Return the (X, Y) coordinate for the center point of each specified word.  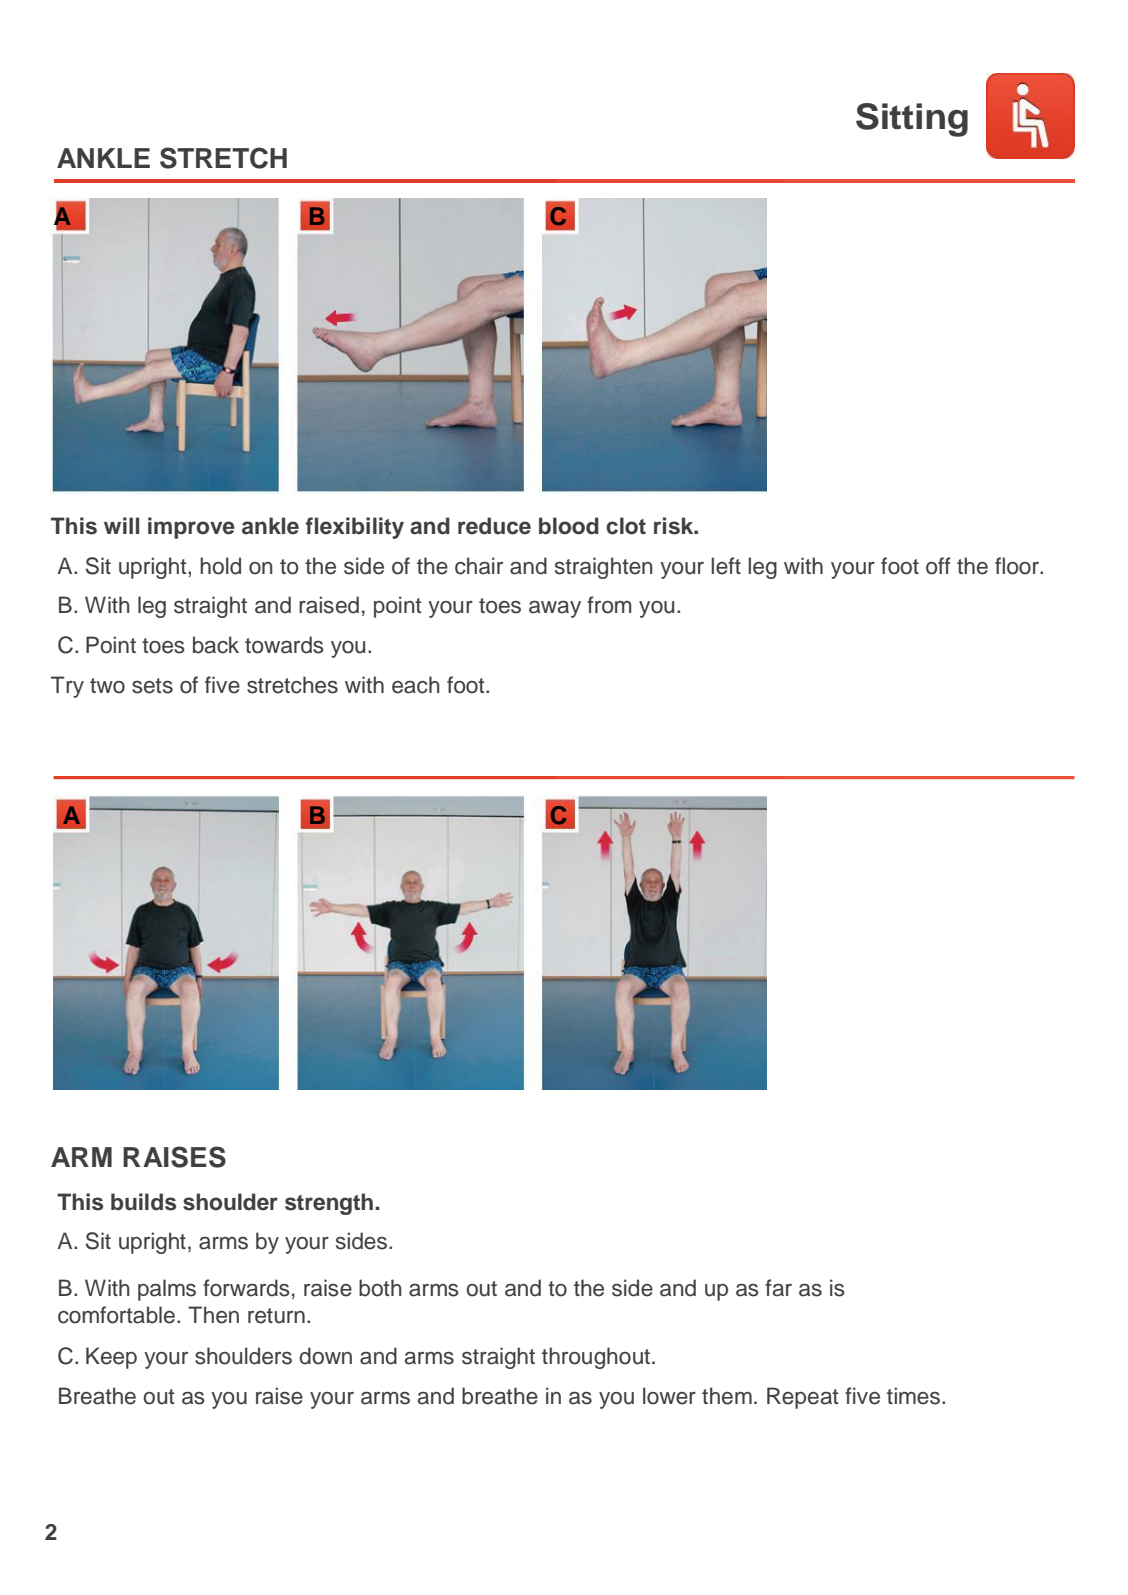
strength (329, 1204)
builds (143, 1202)
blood (569, 526)
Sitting (912, 120)
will (121, 525)
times (913, 1396)
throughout (597, 1358)
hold (220, 566)
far (778, 1288)
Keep (111, 1358)
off (938, 566)
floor (1018, 566)
